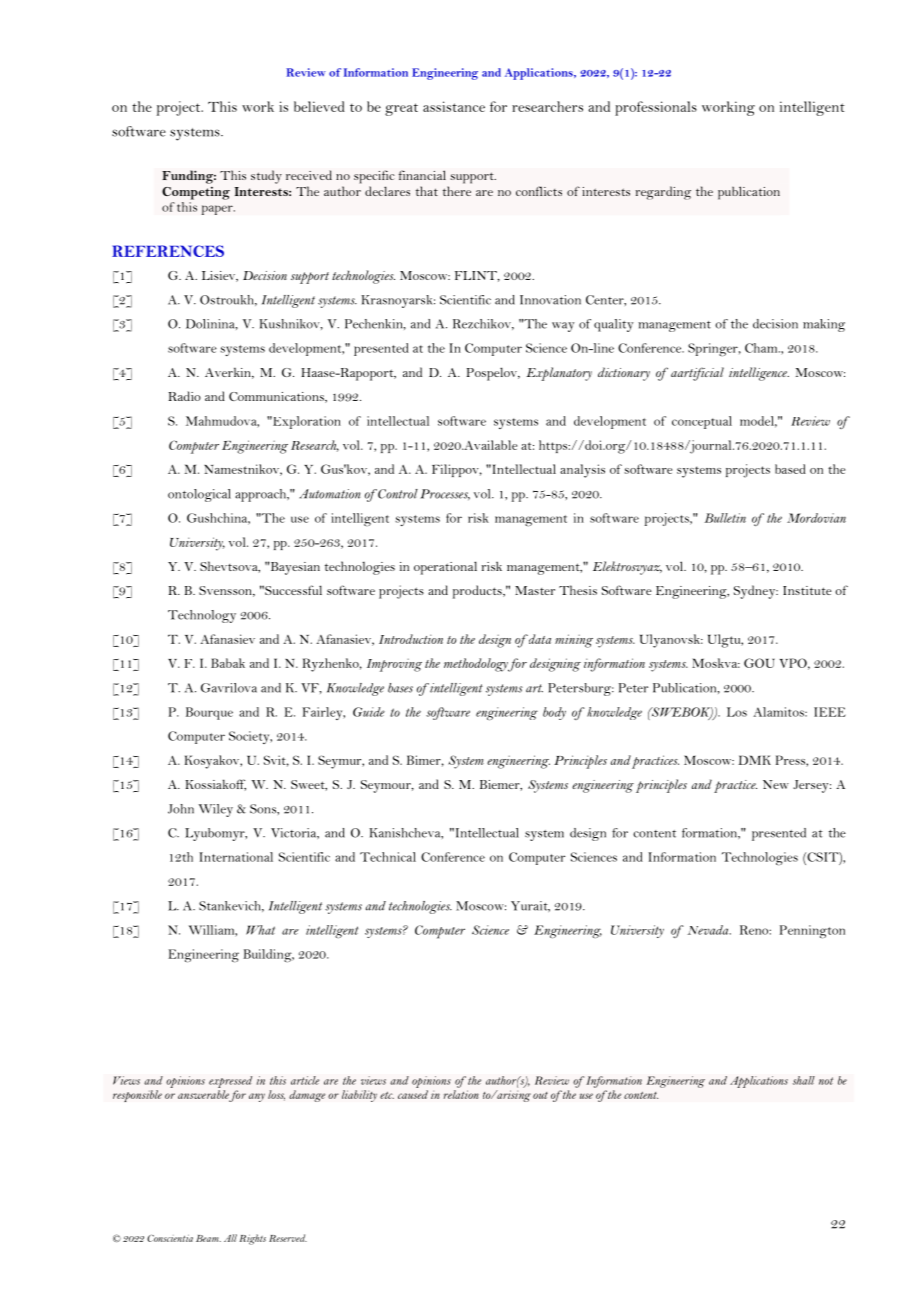  Describe the element at coordinates (208, 1238) in the screenshot. I see `Beam` at that location.
